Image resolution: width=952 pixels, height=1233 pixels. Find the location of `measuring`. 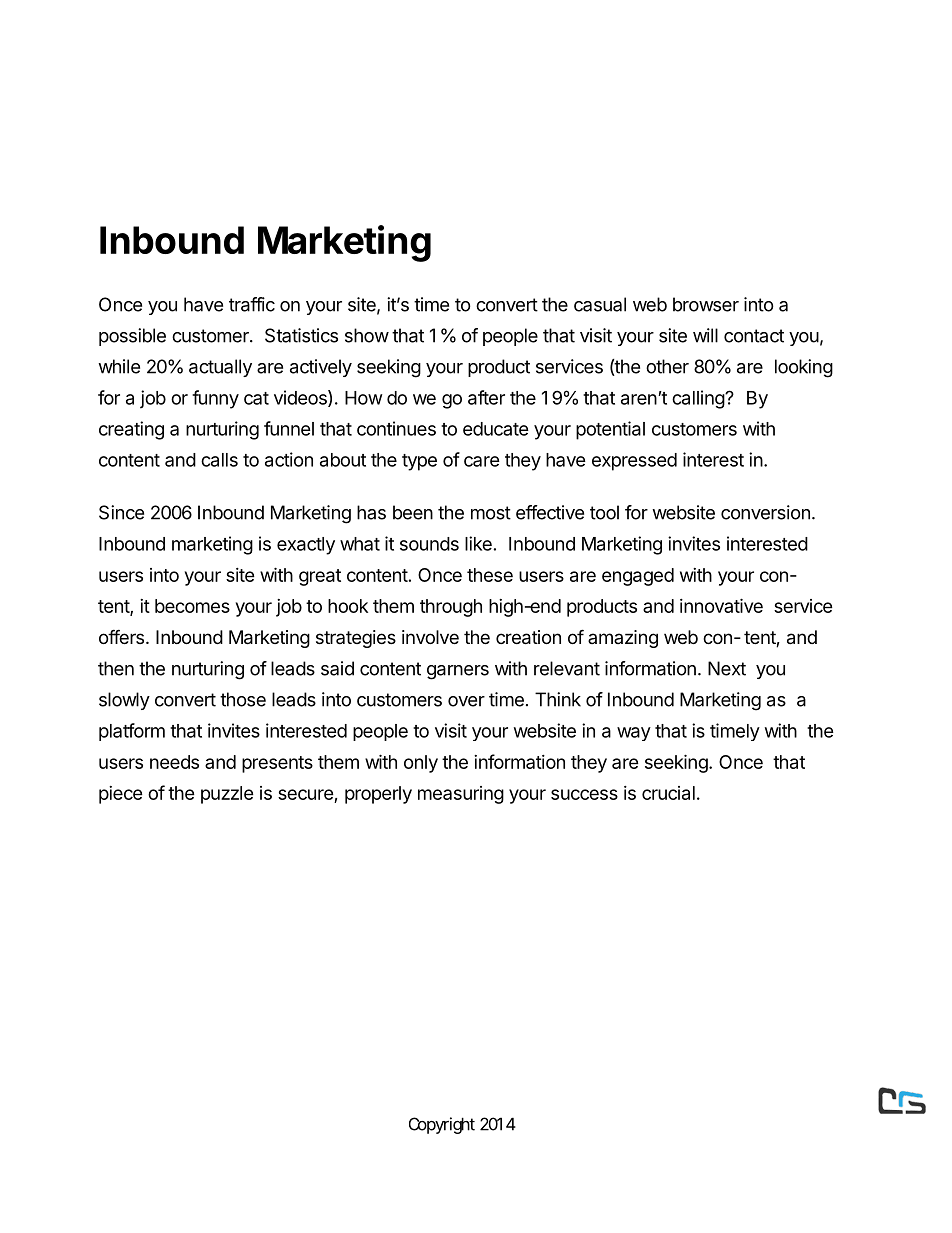

measuring is located at coordinates (461, 795).
